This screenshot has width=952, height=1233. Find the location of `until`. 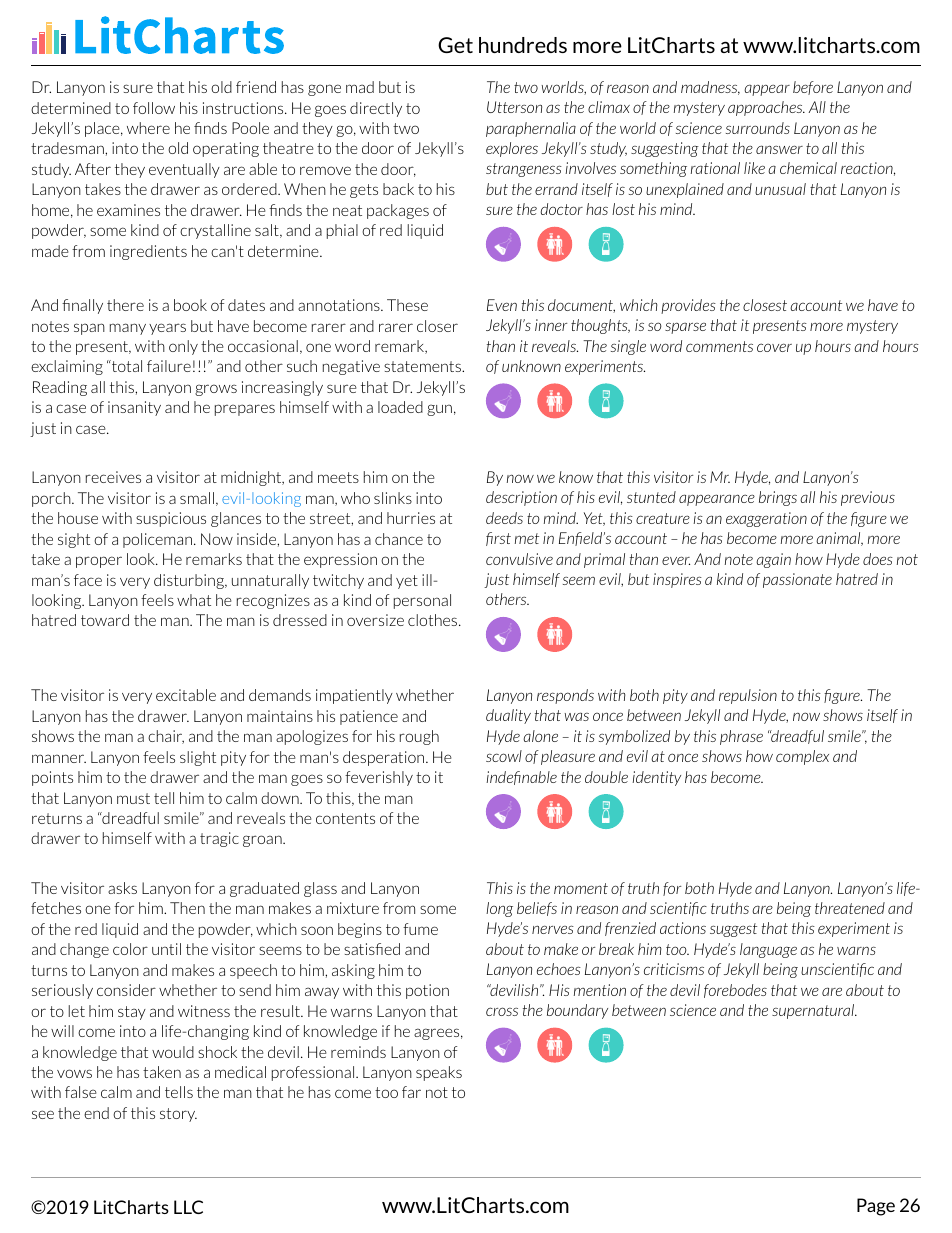

until is located at coordinates (166, 949).
